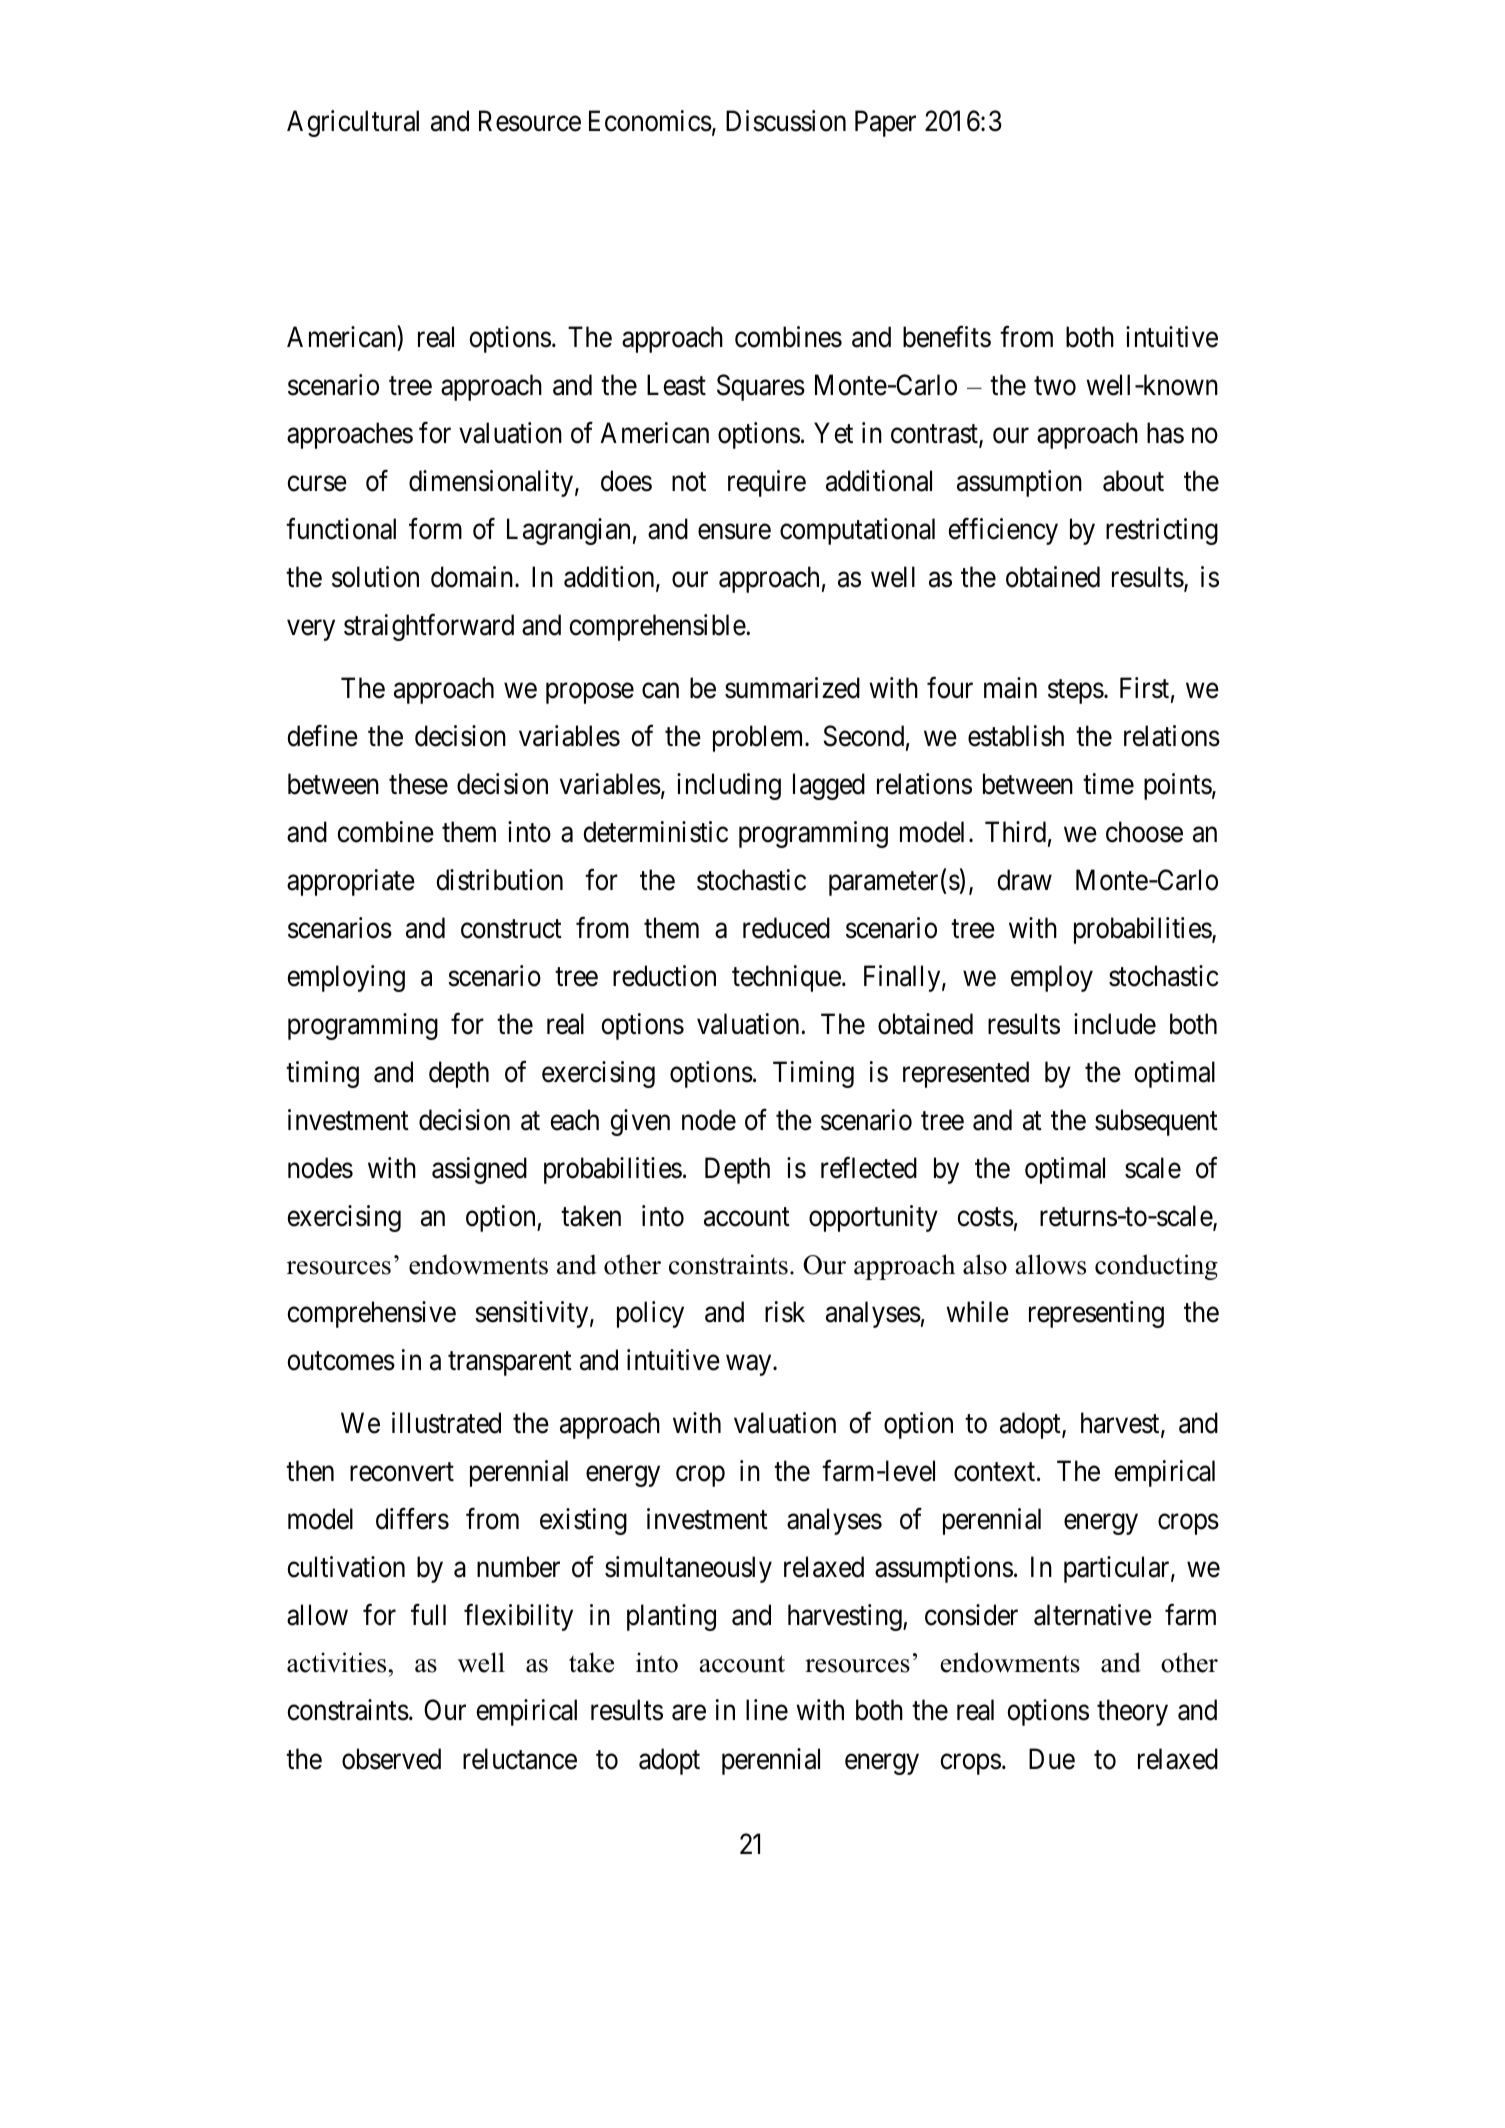  Describe the element at coordinates (640, 1122) in the screenshot. I see `given` at that location.
